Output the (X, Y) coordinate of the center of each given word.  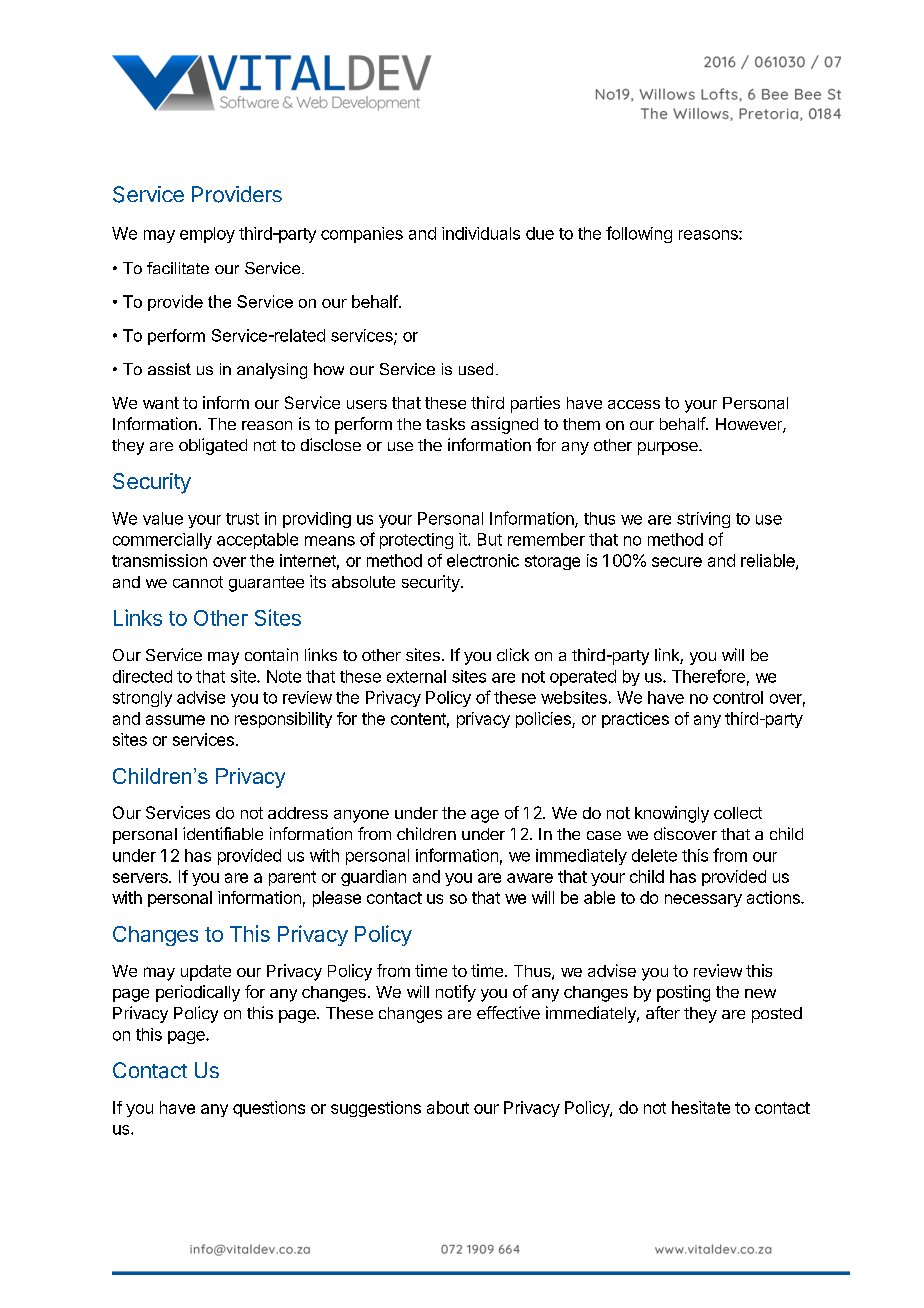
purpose (669, 448)
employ (207, 235)
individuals (481, 233)
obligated (213, 446)
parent (292, 878)
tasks (445, 424)
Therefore (708, 676)
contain (271, 654)
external (416, 676)
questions (269, 1109)
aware (530, 878)
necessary (703, 900)
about (448, 1107)
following (639, 234)
